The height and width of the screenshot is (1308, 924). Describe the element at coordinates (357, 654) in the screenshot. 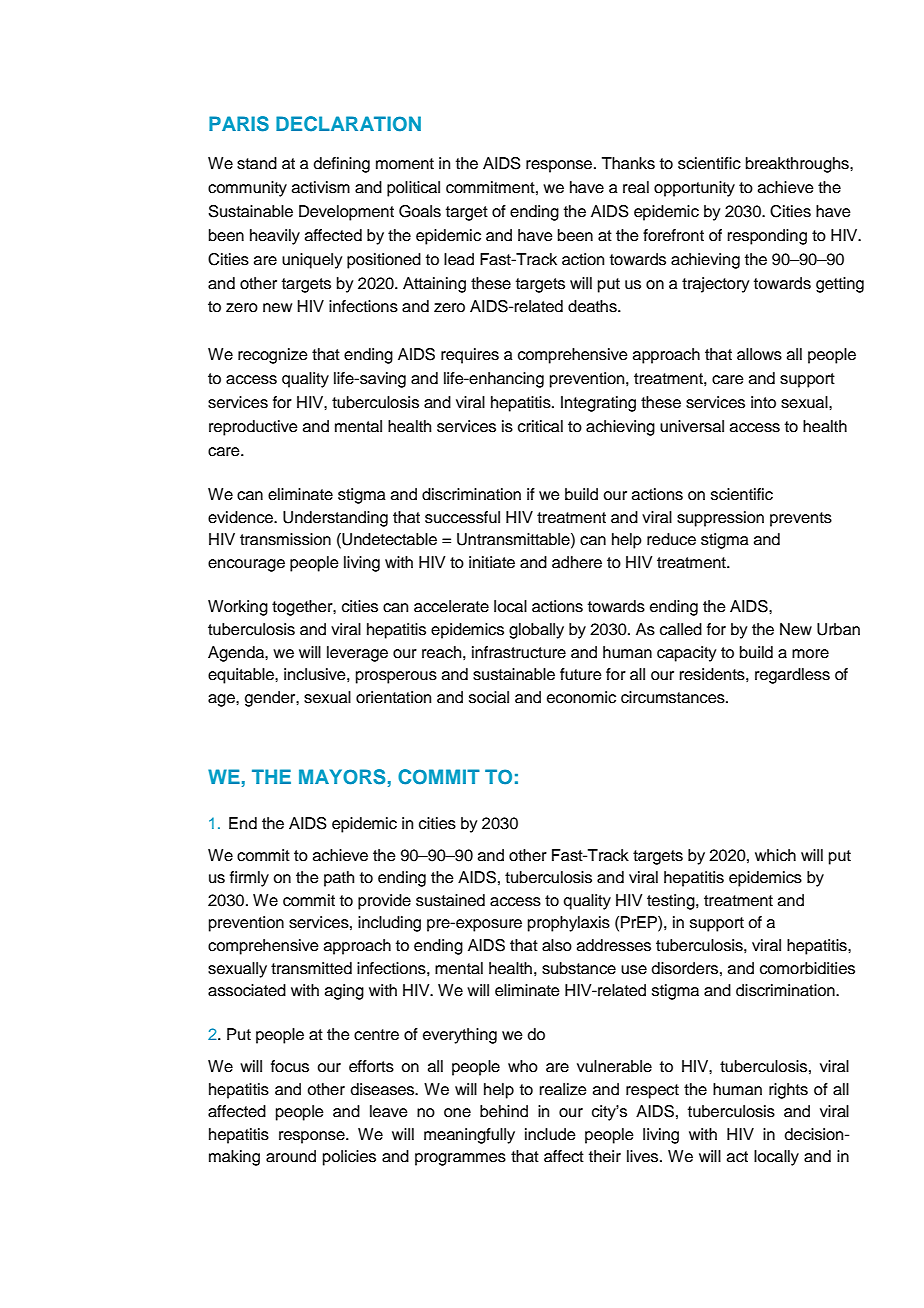

I see `leverage` at that location.
